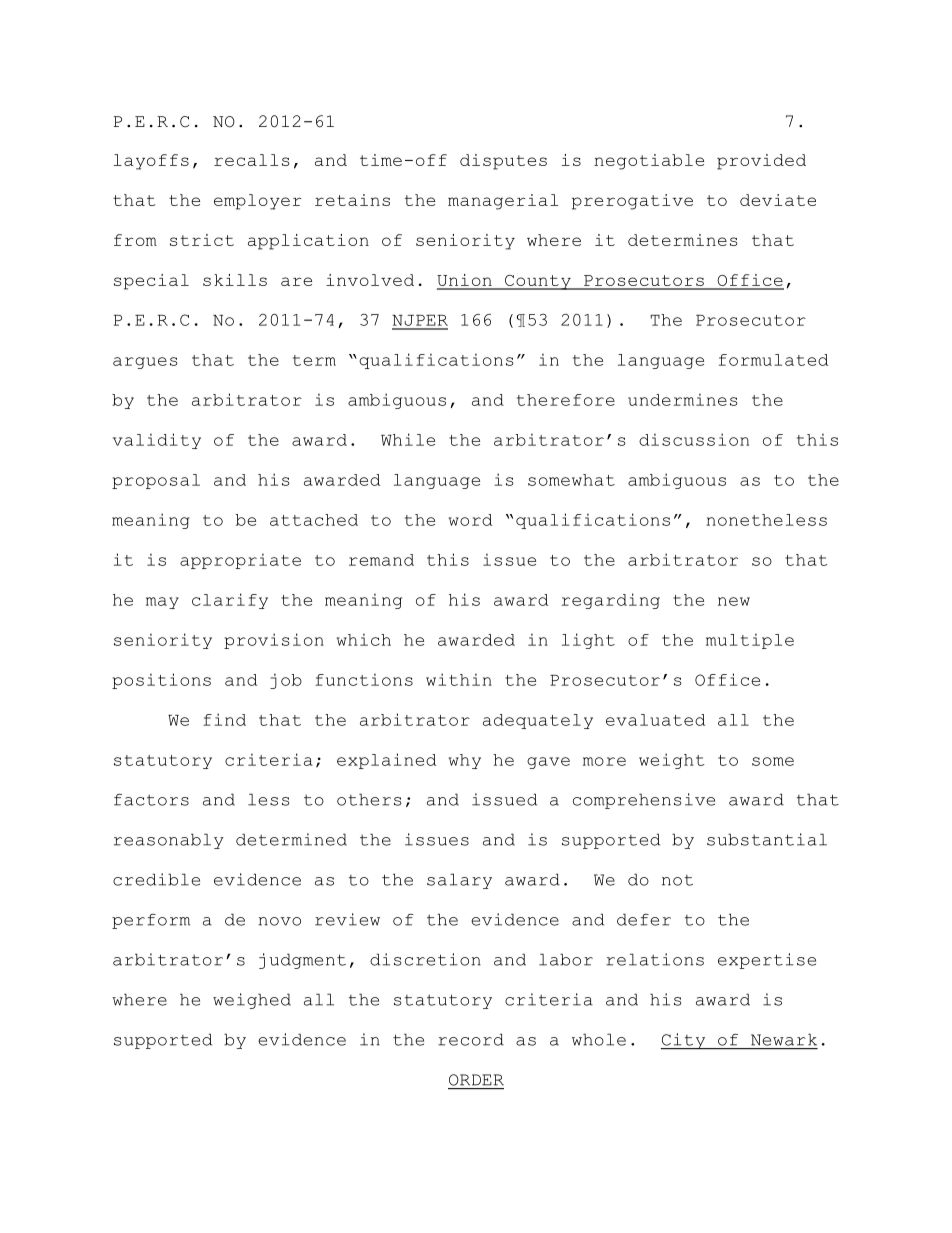 The image size is (952, 1233). Describe the element at coordinates (750, 641) in the screenshot. I see `multiple` at that location.
